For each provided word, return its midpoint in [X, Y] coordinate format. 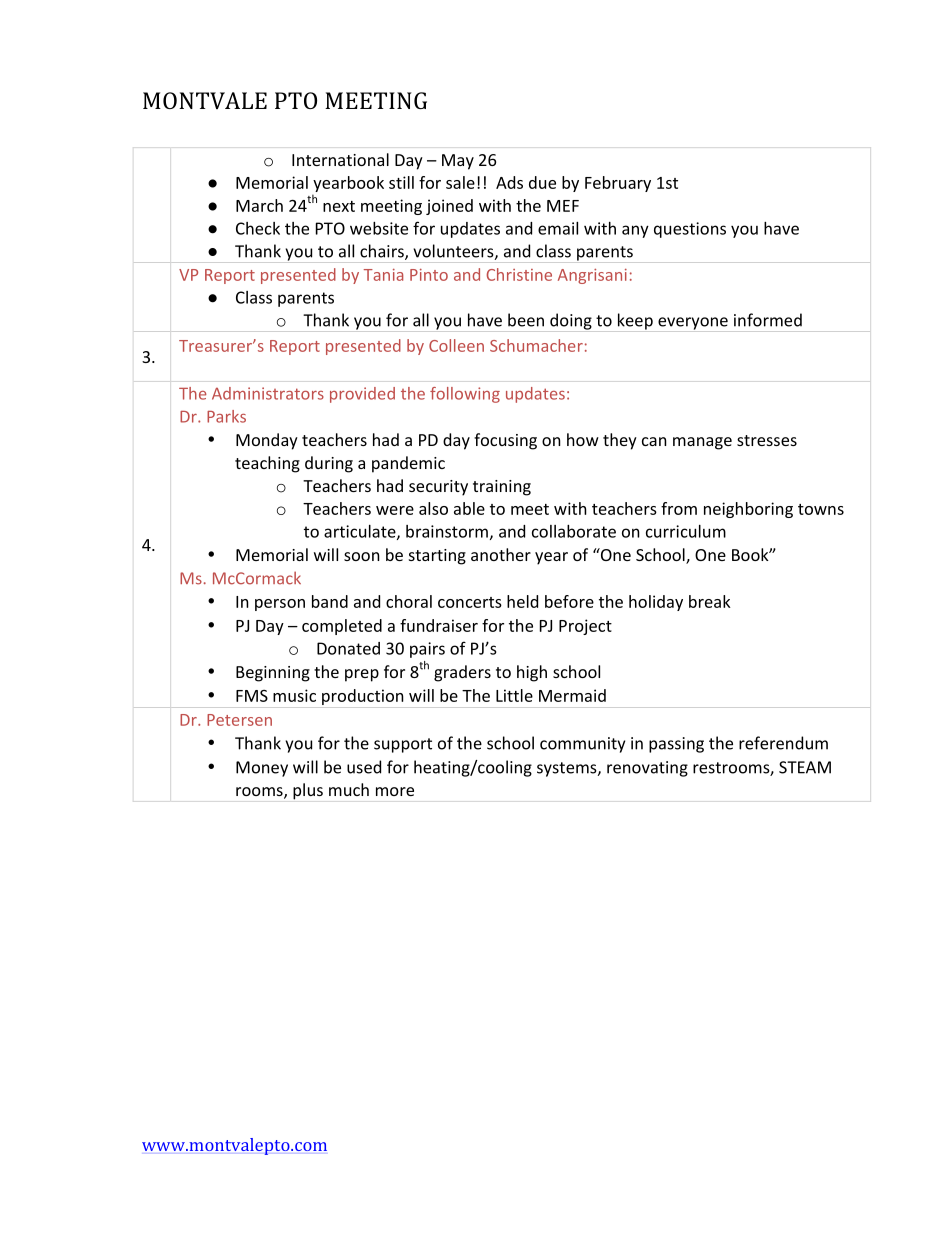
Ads [509, 182]
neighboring [748, 510]
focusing [505, 441]
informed [768, 320]
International [340, 159]
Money [262, 769]
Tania [383, 275]
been [526, 320]
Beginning [273, 674]
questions [690, 230]
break [710, 601]
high [532, 673]
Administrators [268, 393]
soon [362, 556]
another [501, 554]
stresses [767, 440]
